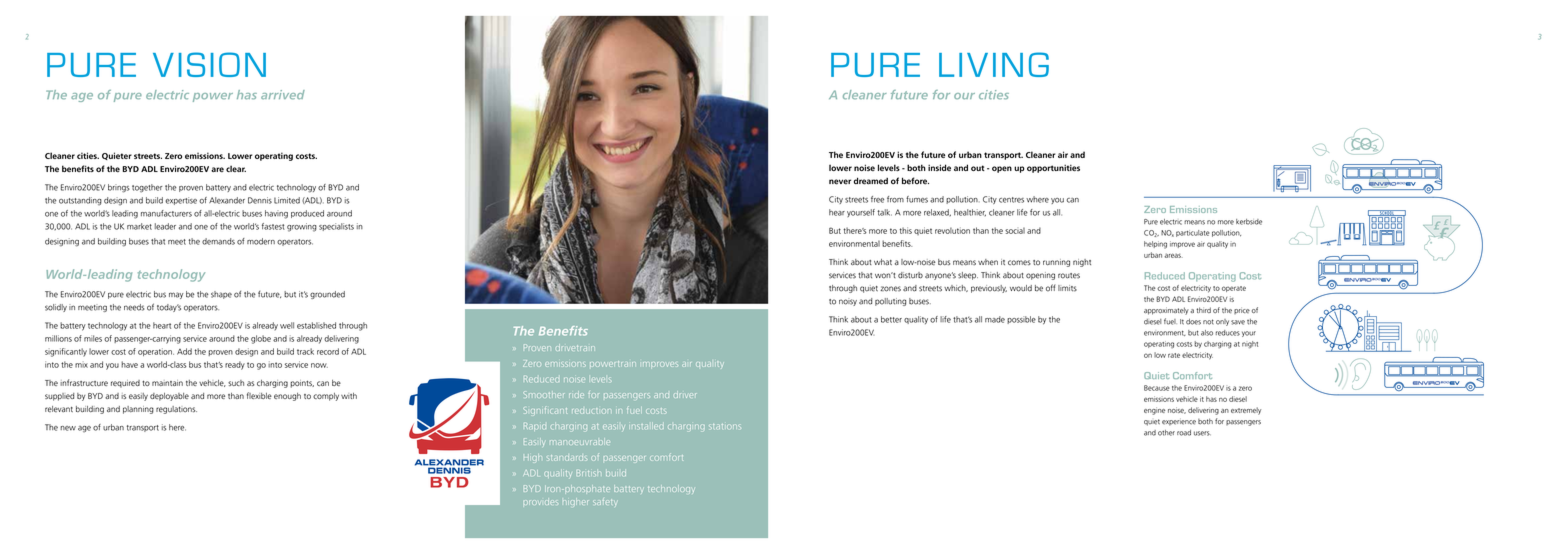 This page has height=554, width=1568. Describe the element at coordinates (840, 182) in the page. I see `never` at that location.
